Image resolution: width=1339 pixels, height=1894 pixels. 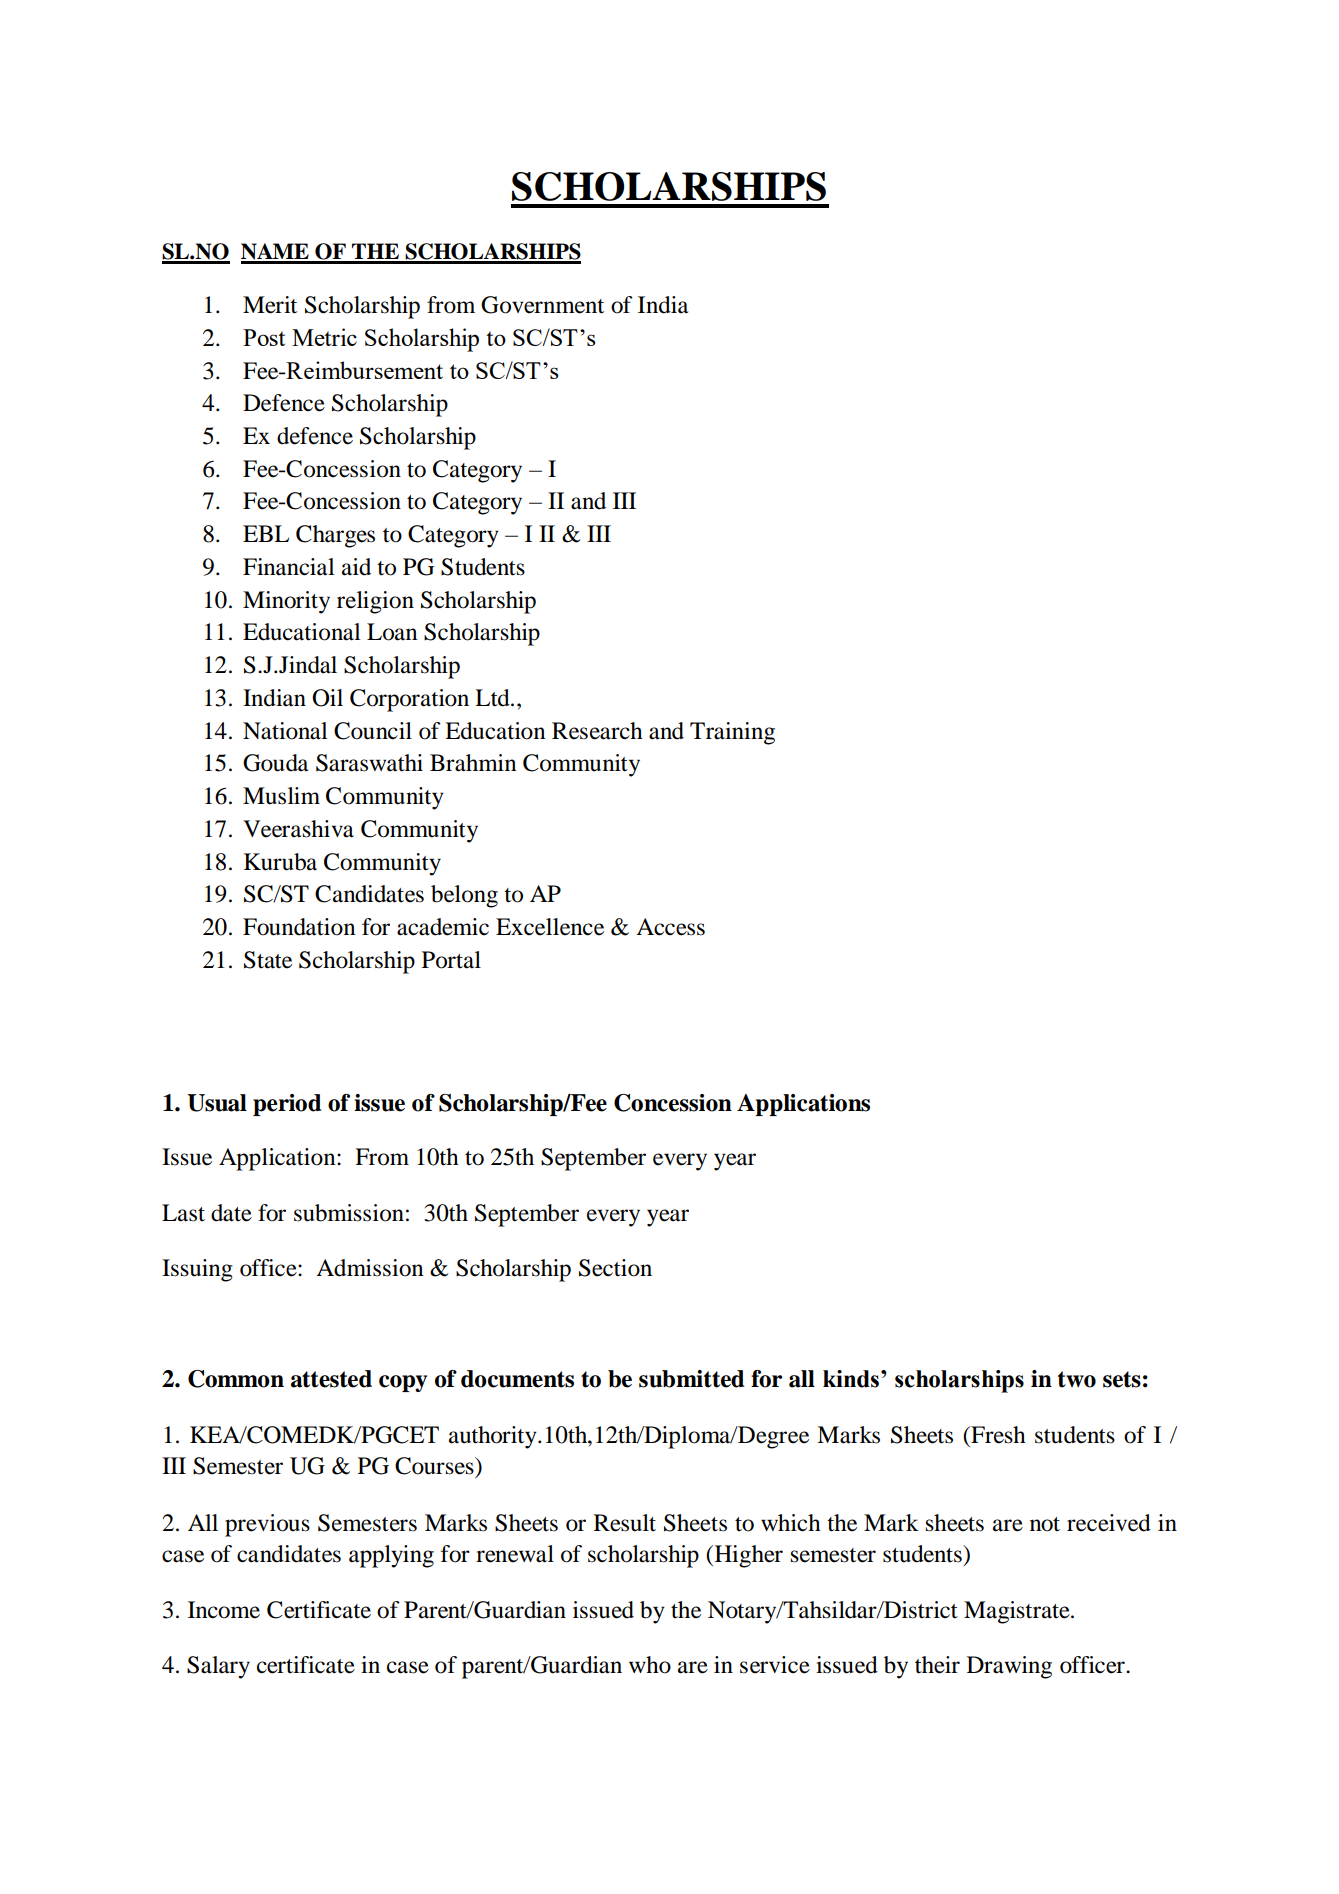 I want to click on Training, so click(x=732, y=733).
